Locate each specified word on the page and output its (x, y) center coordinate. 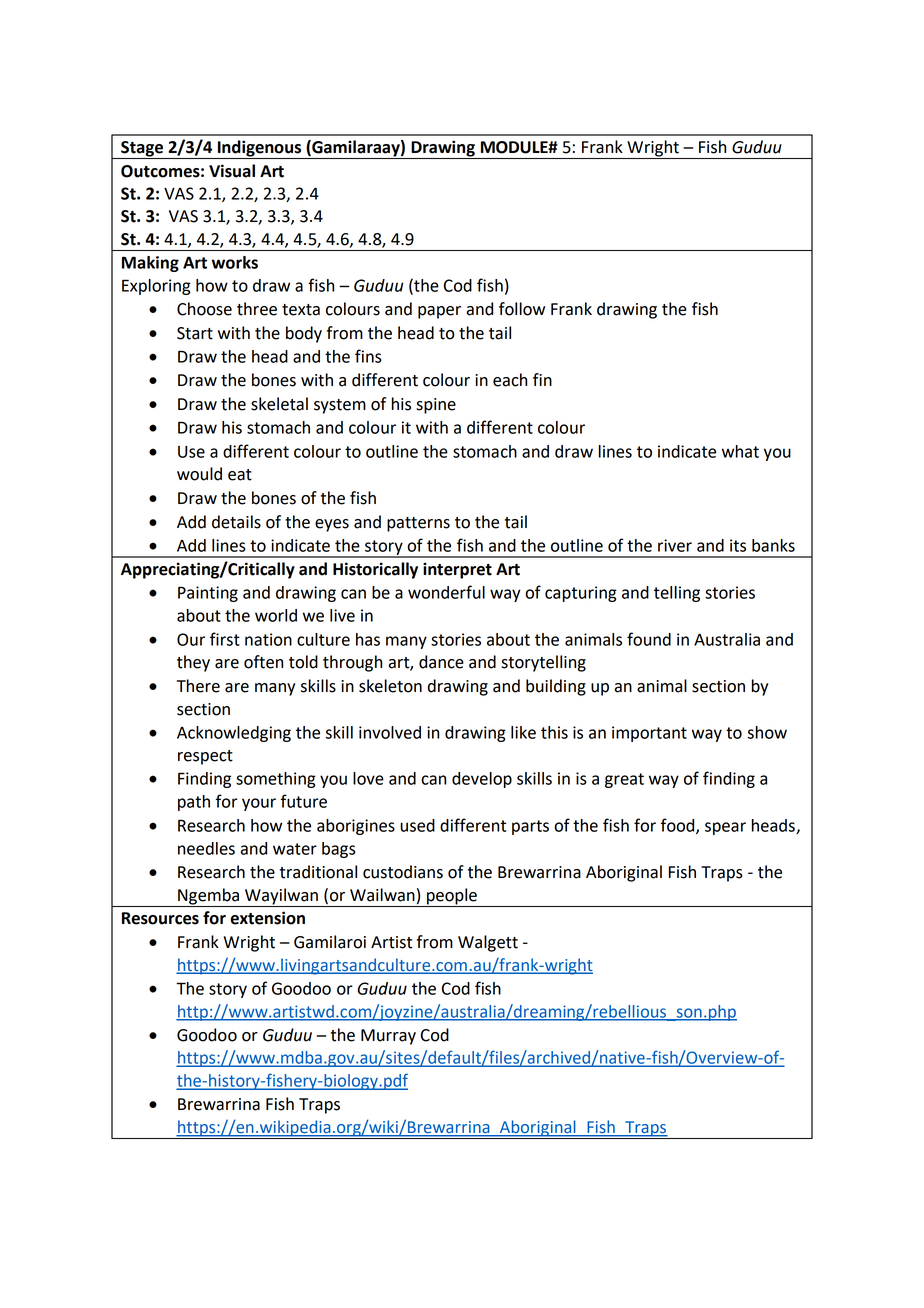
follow (522, 309)
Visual (232, 171)
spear (725, 828)
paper (439, 312)
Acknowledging (234, 734)
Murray (388, 1037)
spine (436, 406)
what (740, 451)
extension (267, 918)
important (649, 734)
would (199, 474)
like (523, 732)
